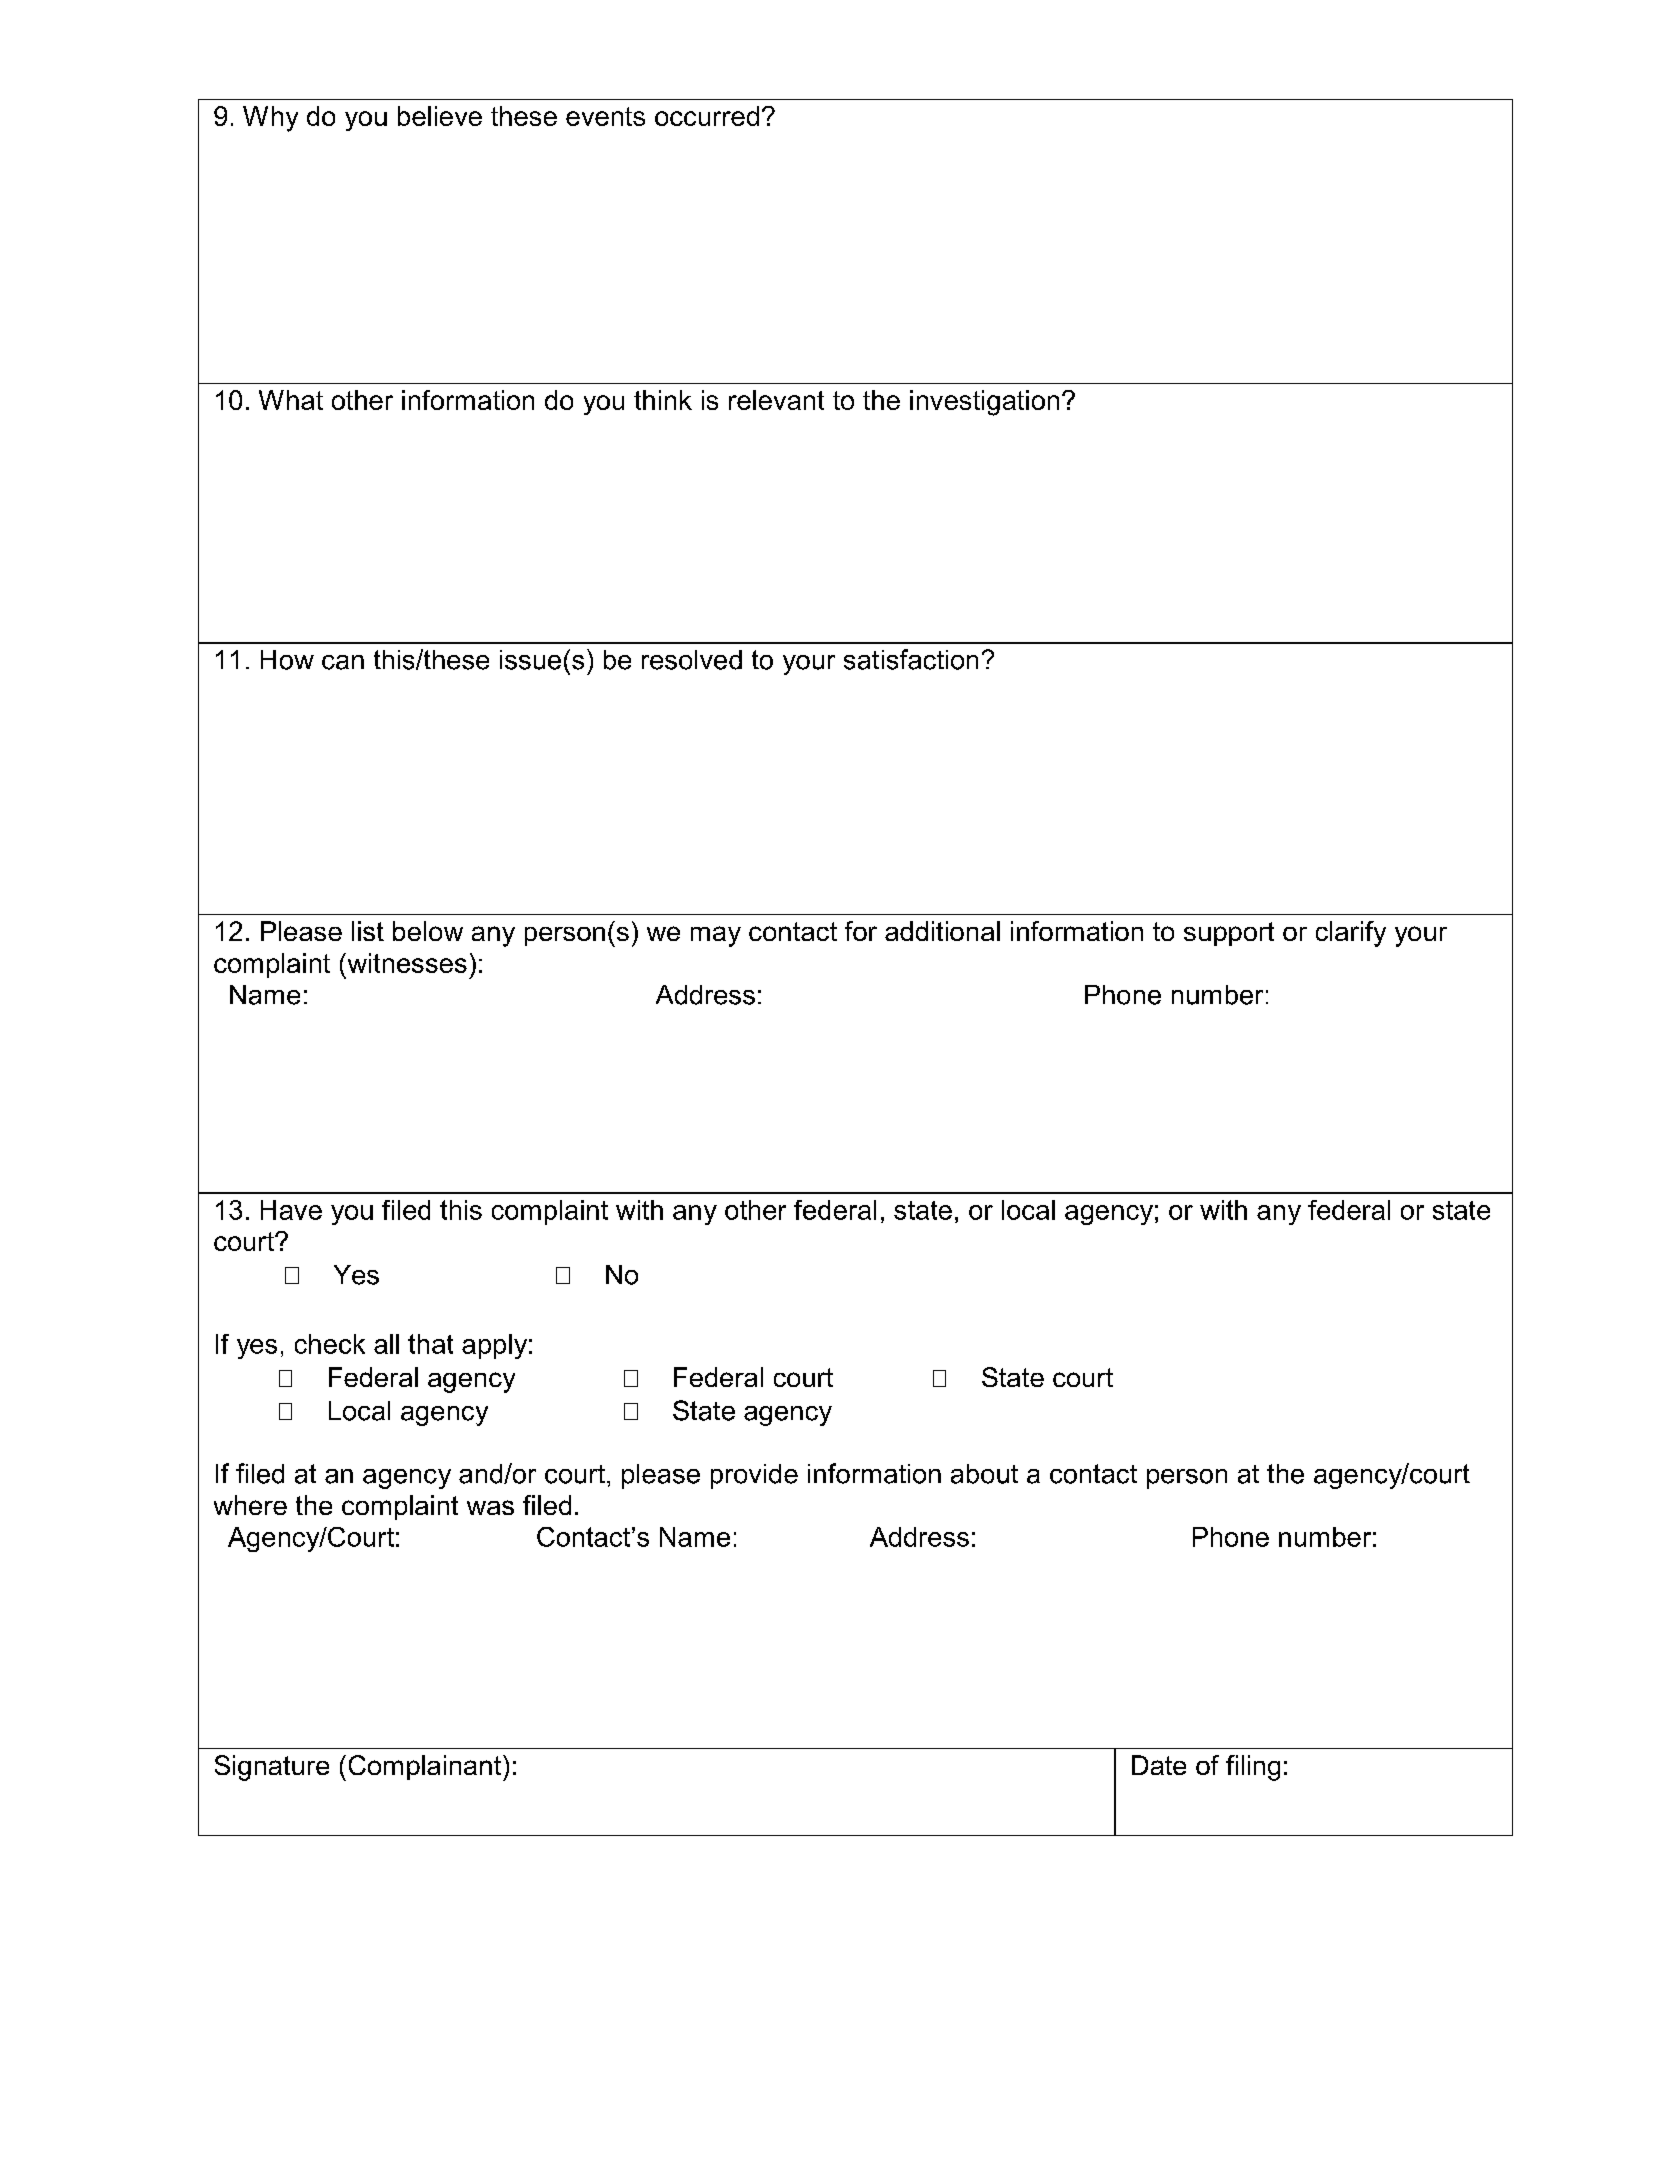  I want to click on list, so click(368, 931).
